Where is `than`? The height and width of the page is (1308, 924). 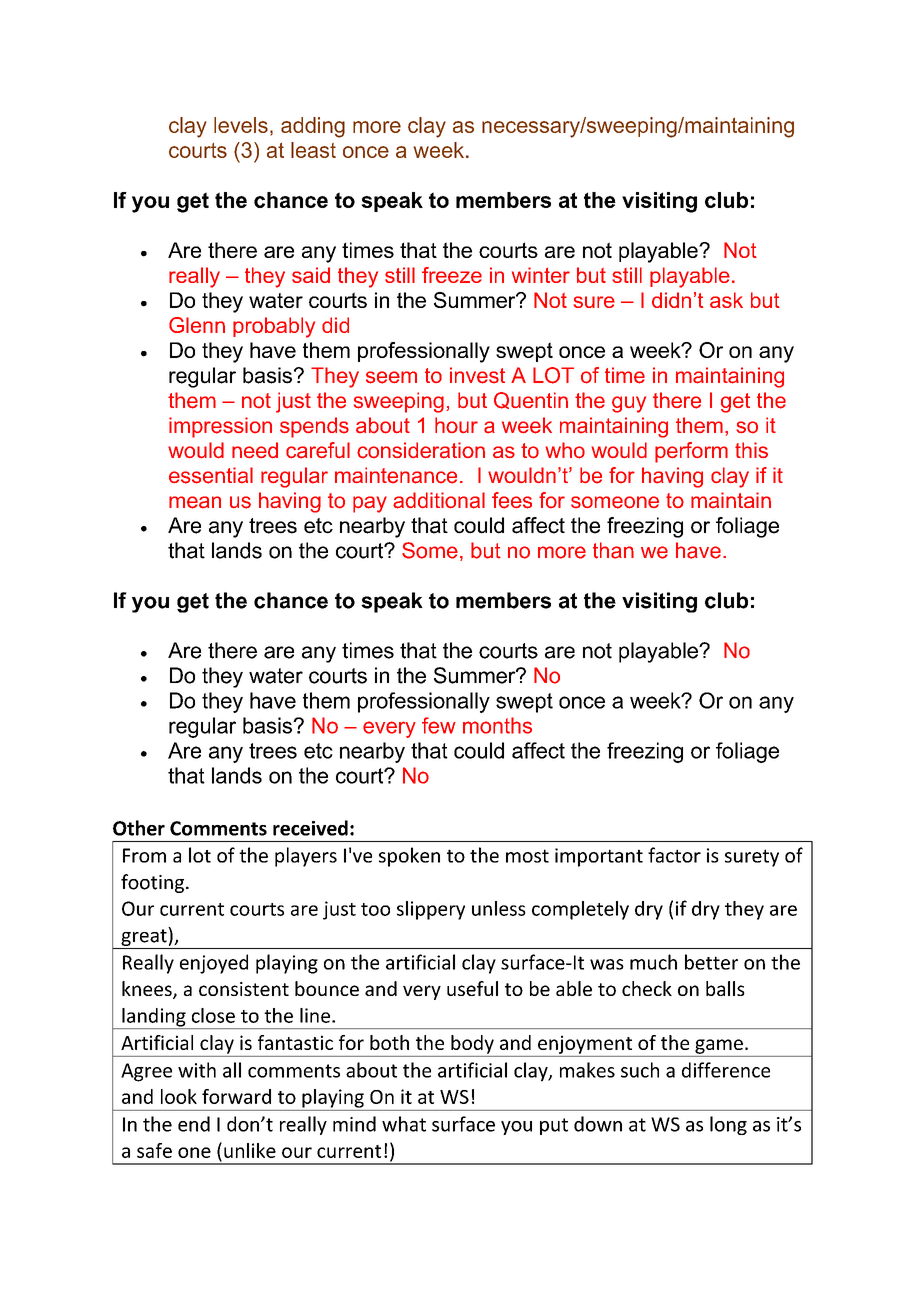 than is located at coordinates (613, 550).
